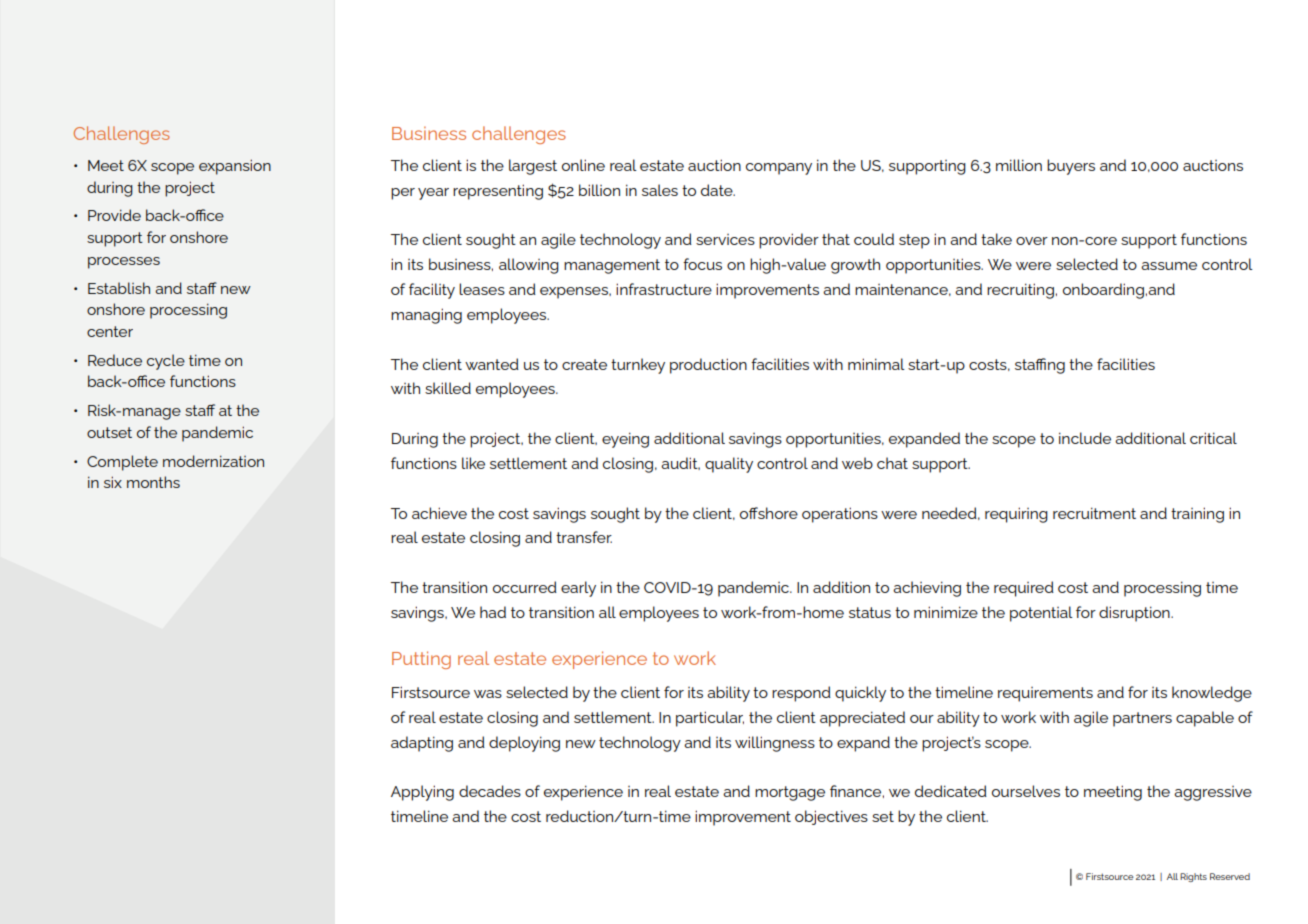 Image resolution: width=1308 pixels, height=924 pixels. Describe the element at coordinates (235, 167) in the document. I see `expansion` at that location.
